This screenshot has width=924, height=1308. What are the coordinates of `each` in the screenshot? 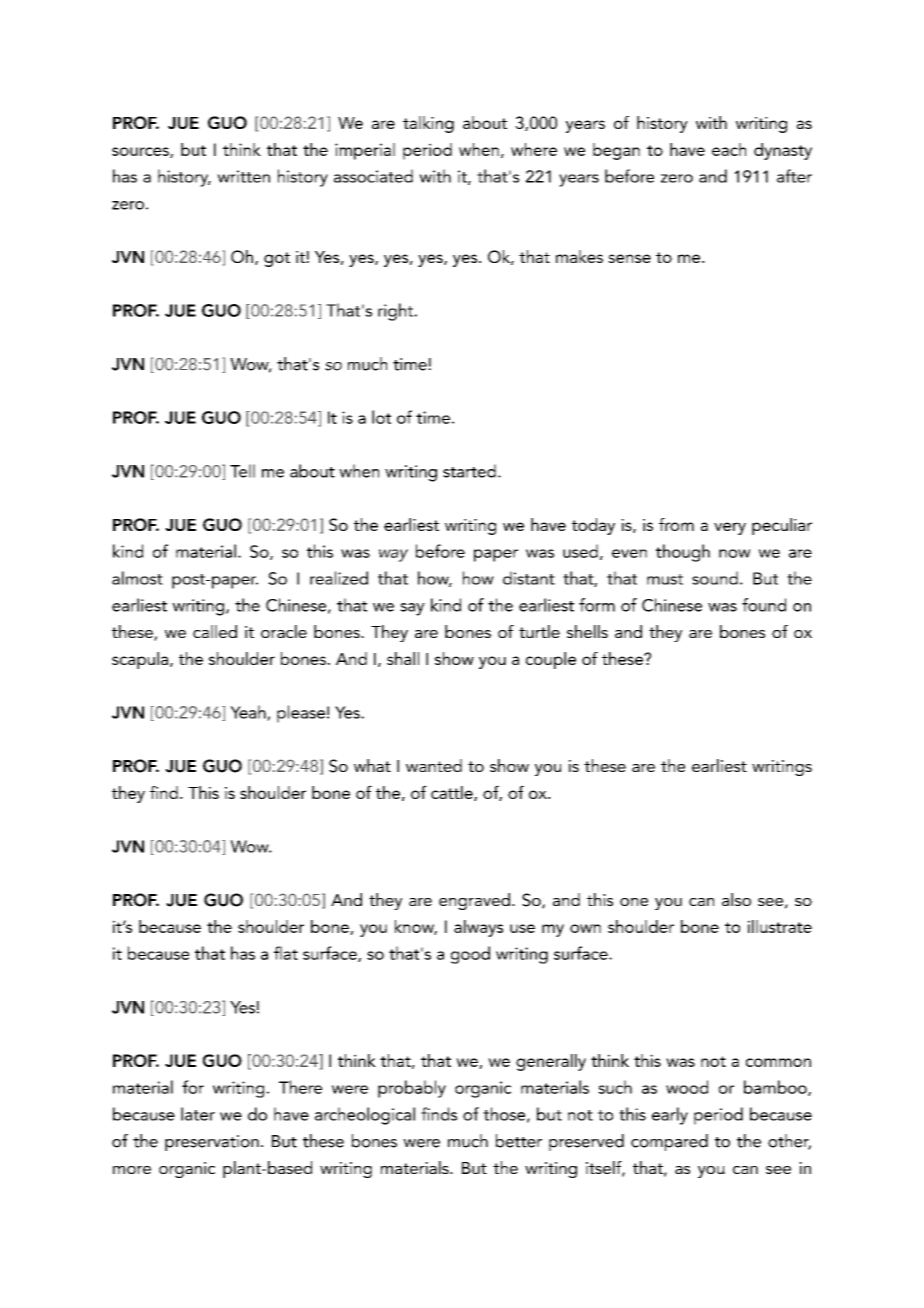 It's located at (729, 149).
